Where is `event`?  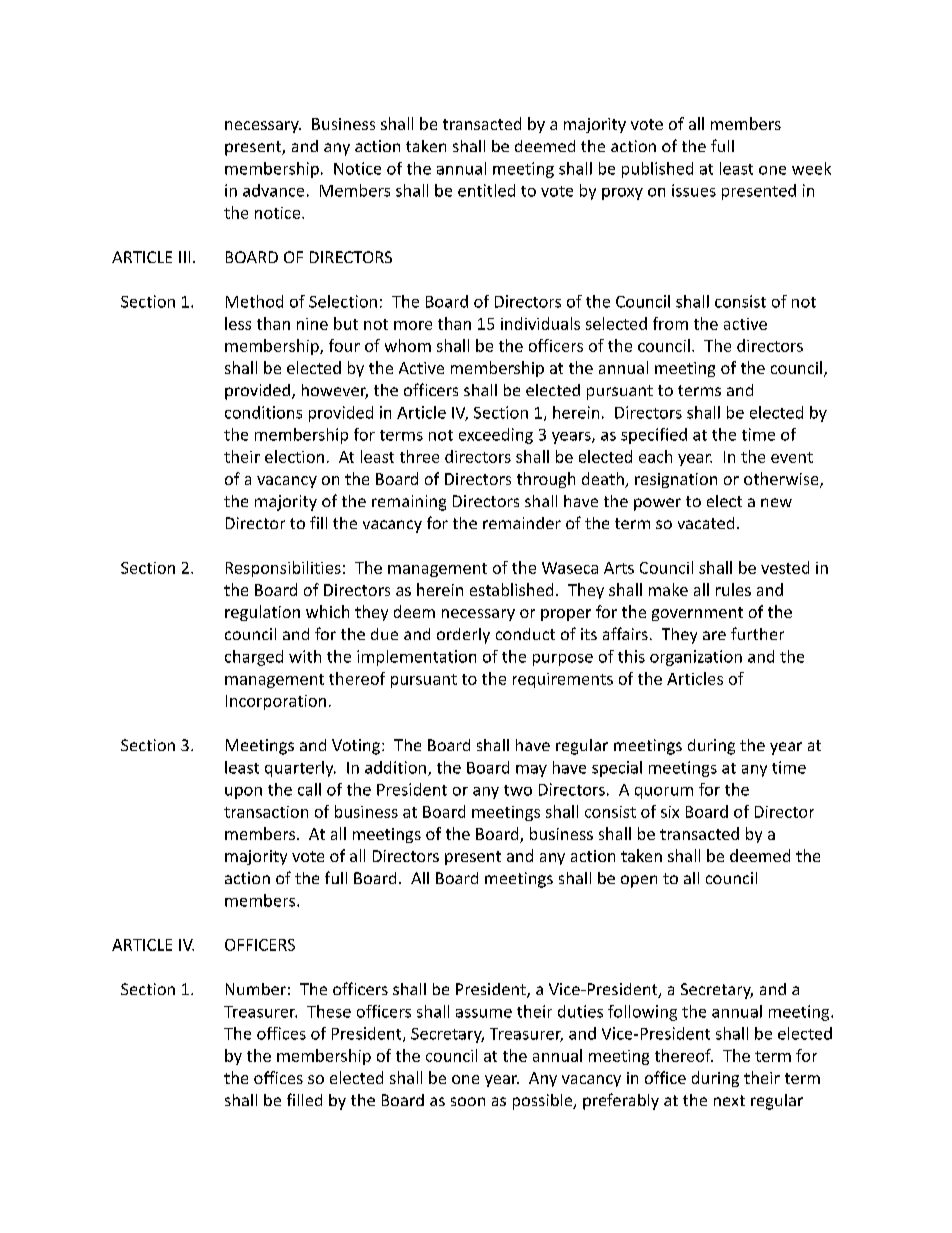
event is located at coordinates (792, 457).
